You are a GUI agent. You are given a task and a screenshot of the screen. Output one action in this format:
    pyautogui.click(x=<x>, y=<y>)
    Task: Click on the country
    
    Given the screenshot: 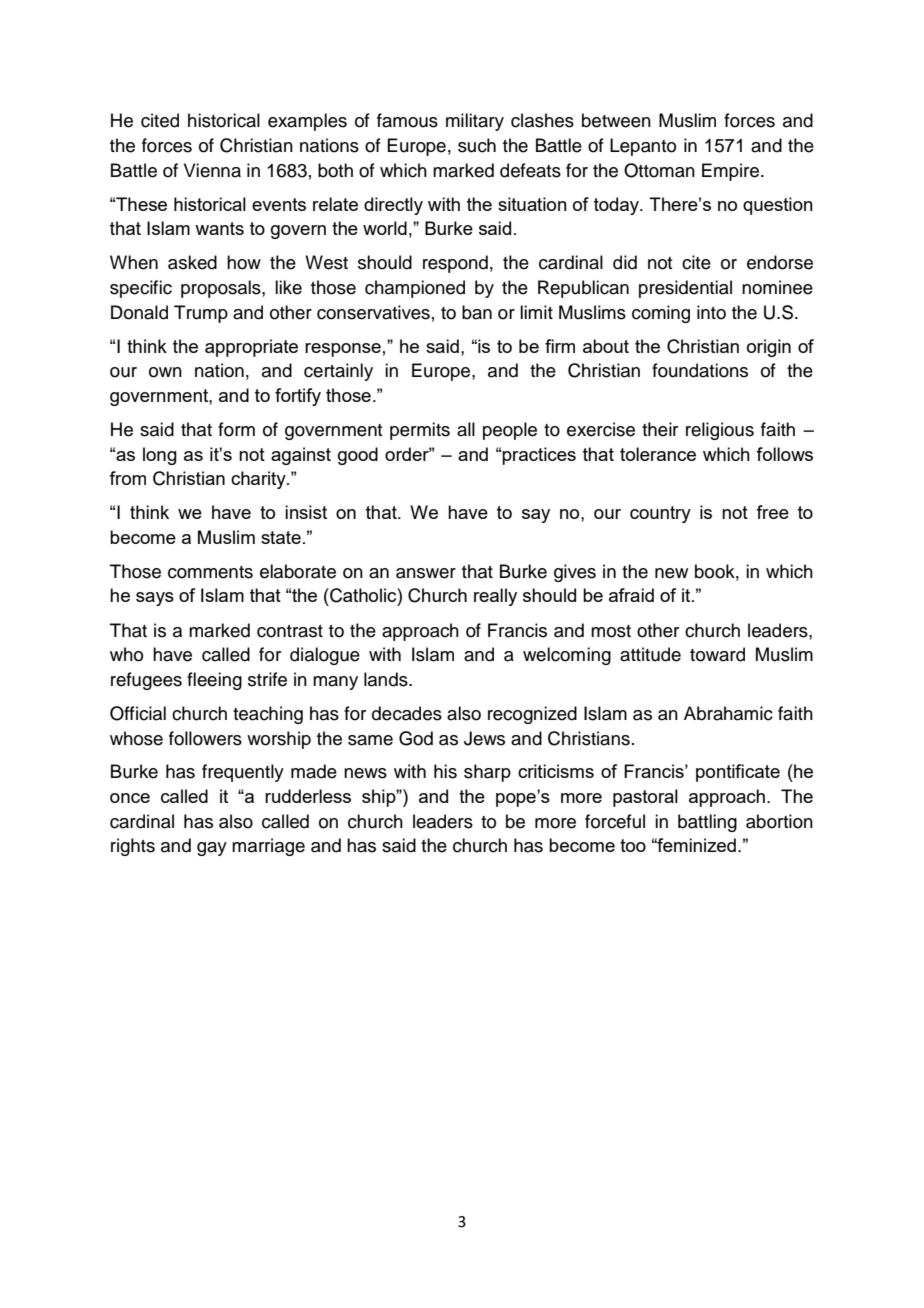 What is the action you would take?
    pyautogui.click(x=660, y=514)
